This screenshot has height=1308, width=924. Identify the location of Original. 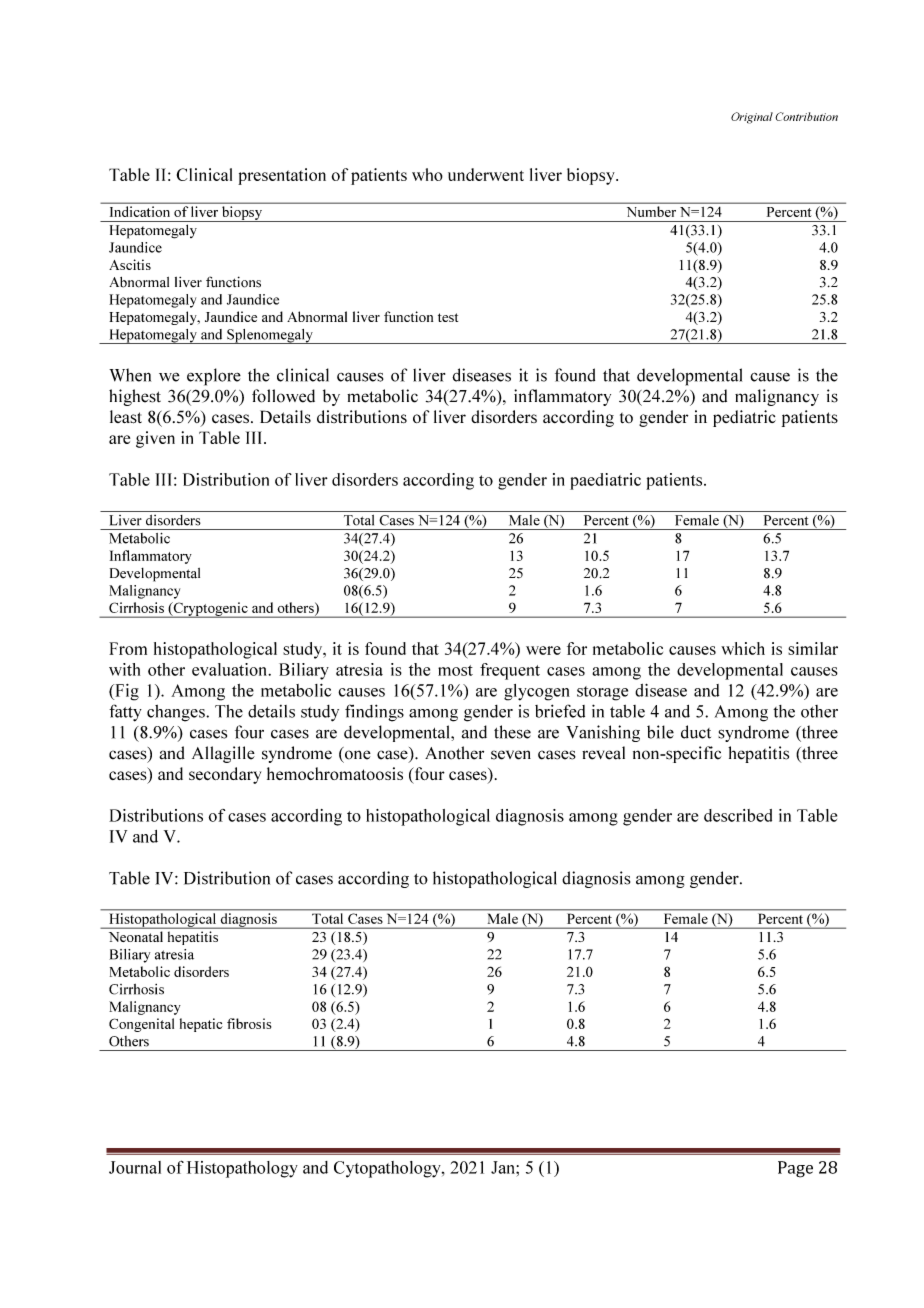
(752, 118).
